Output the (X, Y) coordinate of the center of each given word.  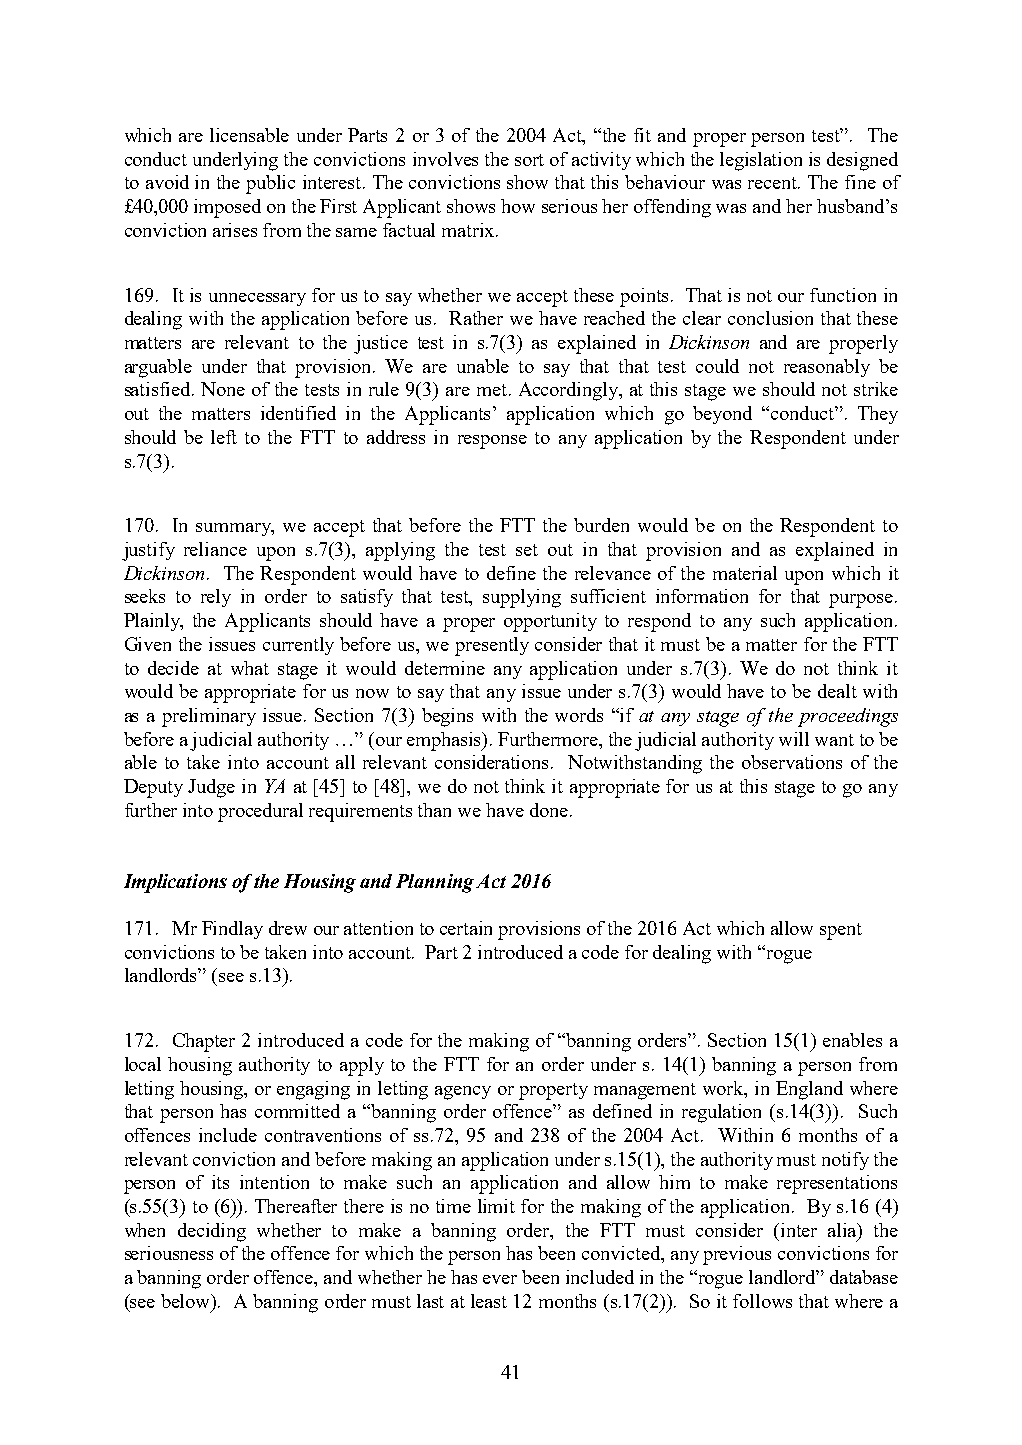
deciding (212, 1232)
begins (447, 717)
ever (500, 1279)
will (794, 739)
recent (774, 183)
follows (762, 1301)
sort (529, 160)
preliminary (209, 717)
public (270, 184)
